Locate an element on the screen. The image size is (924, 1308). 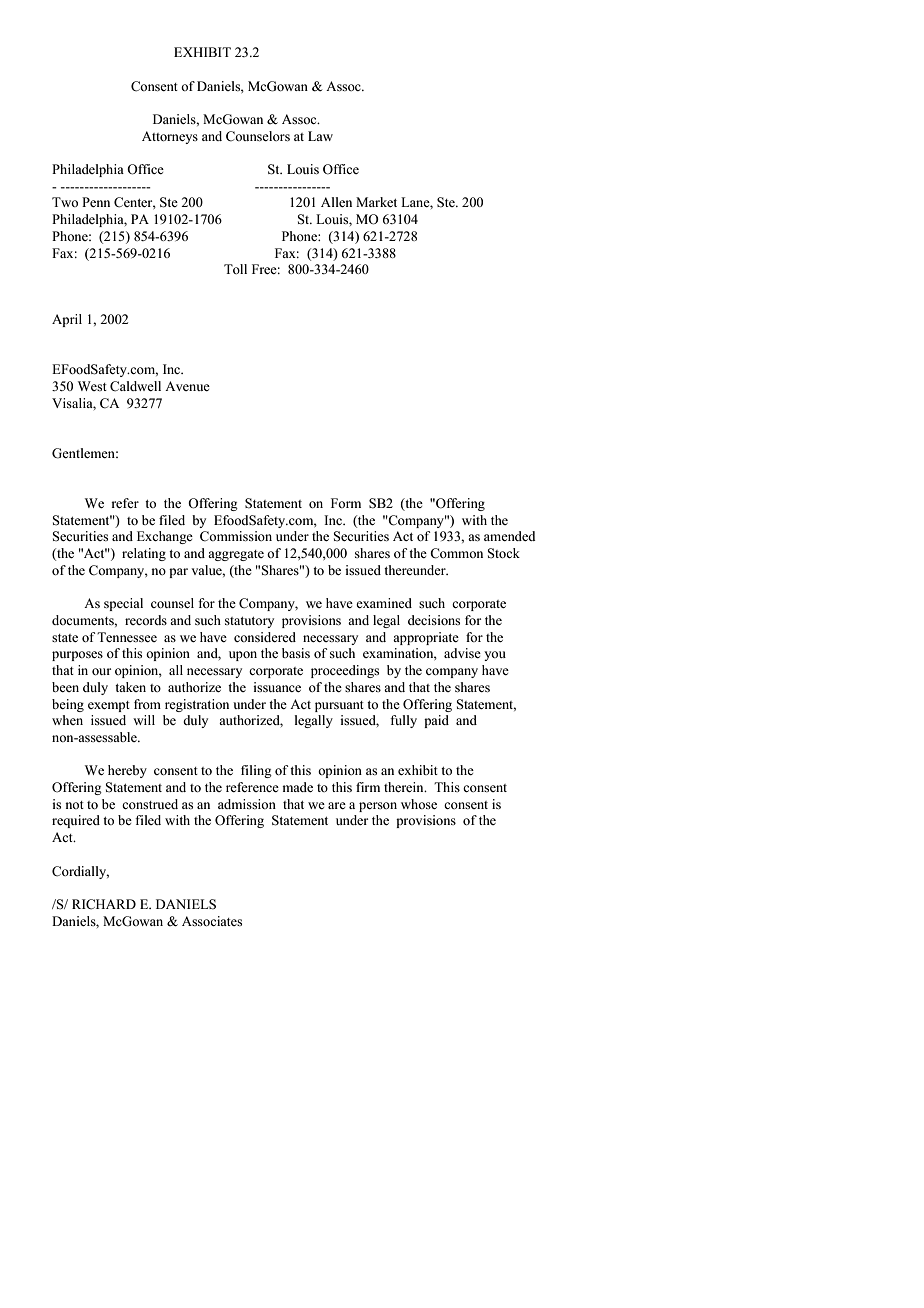
relating is located at coordinates (144, 554).
